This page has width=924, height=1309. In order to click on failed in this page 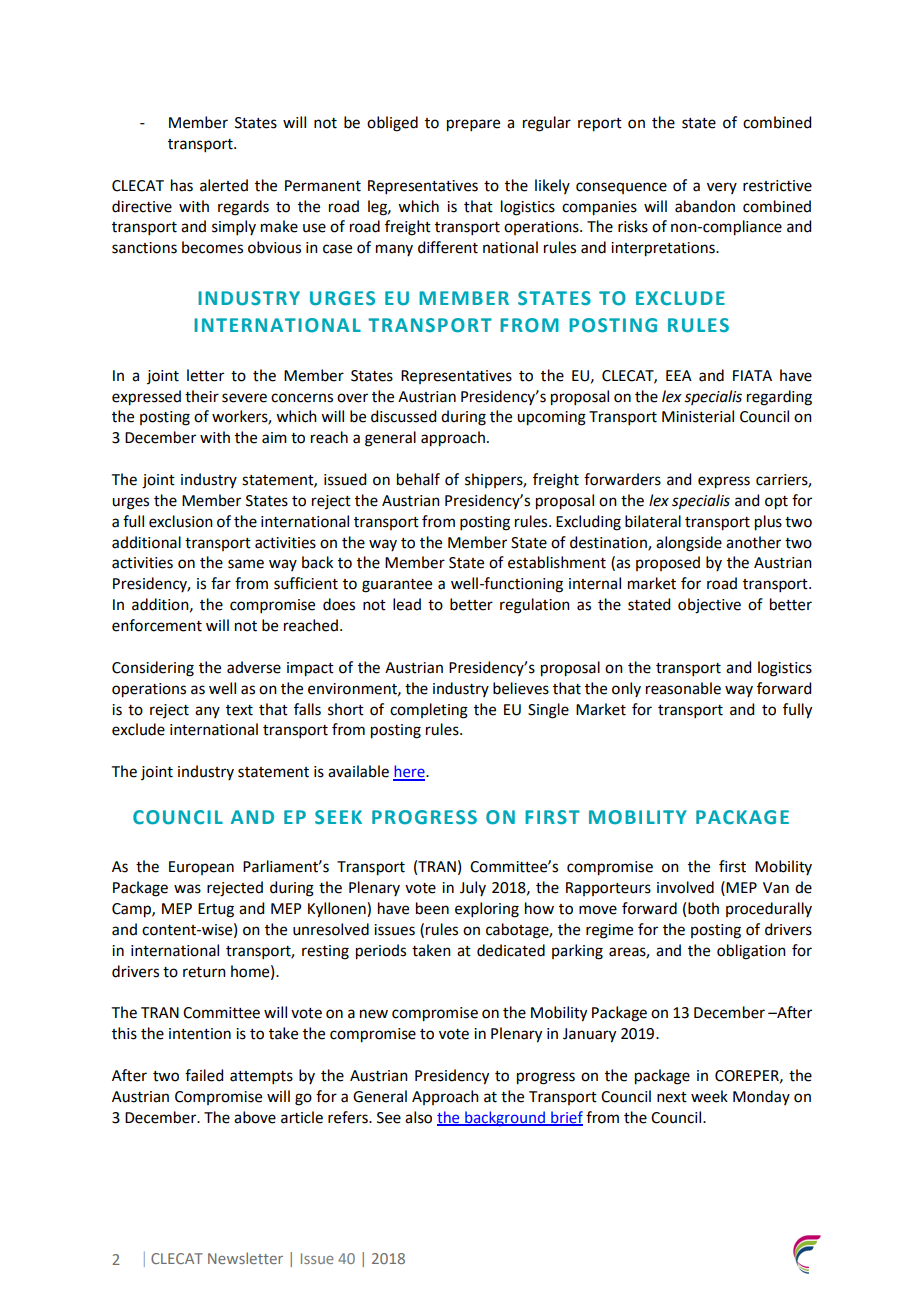, I will do `click(204, 1075)`.
